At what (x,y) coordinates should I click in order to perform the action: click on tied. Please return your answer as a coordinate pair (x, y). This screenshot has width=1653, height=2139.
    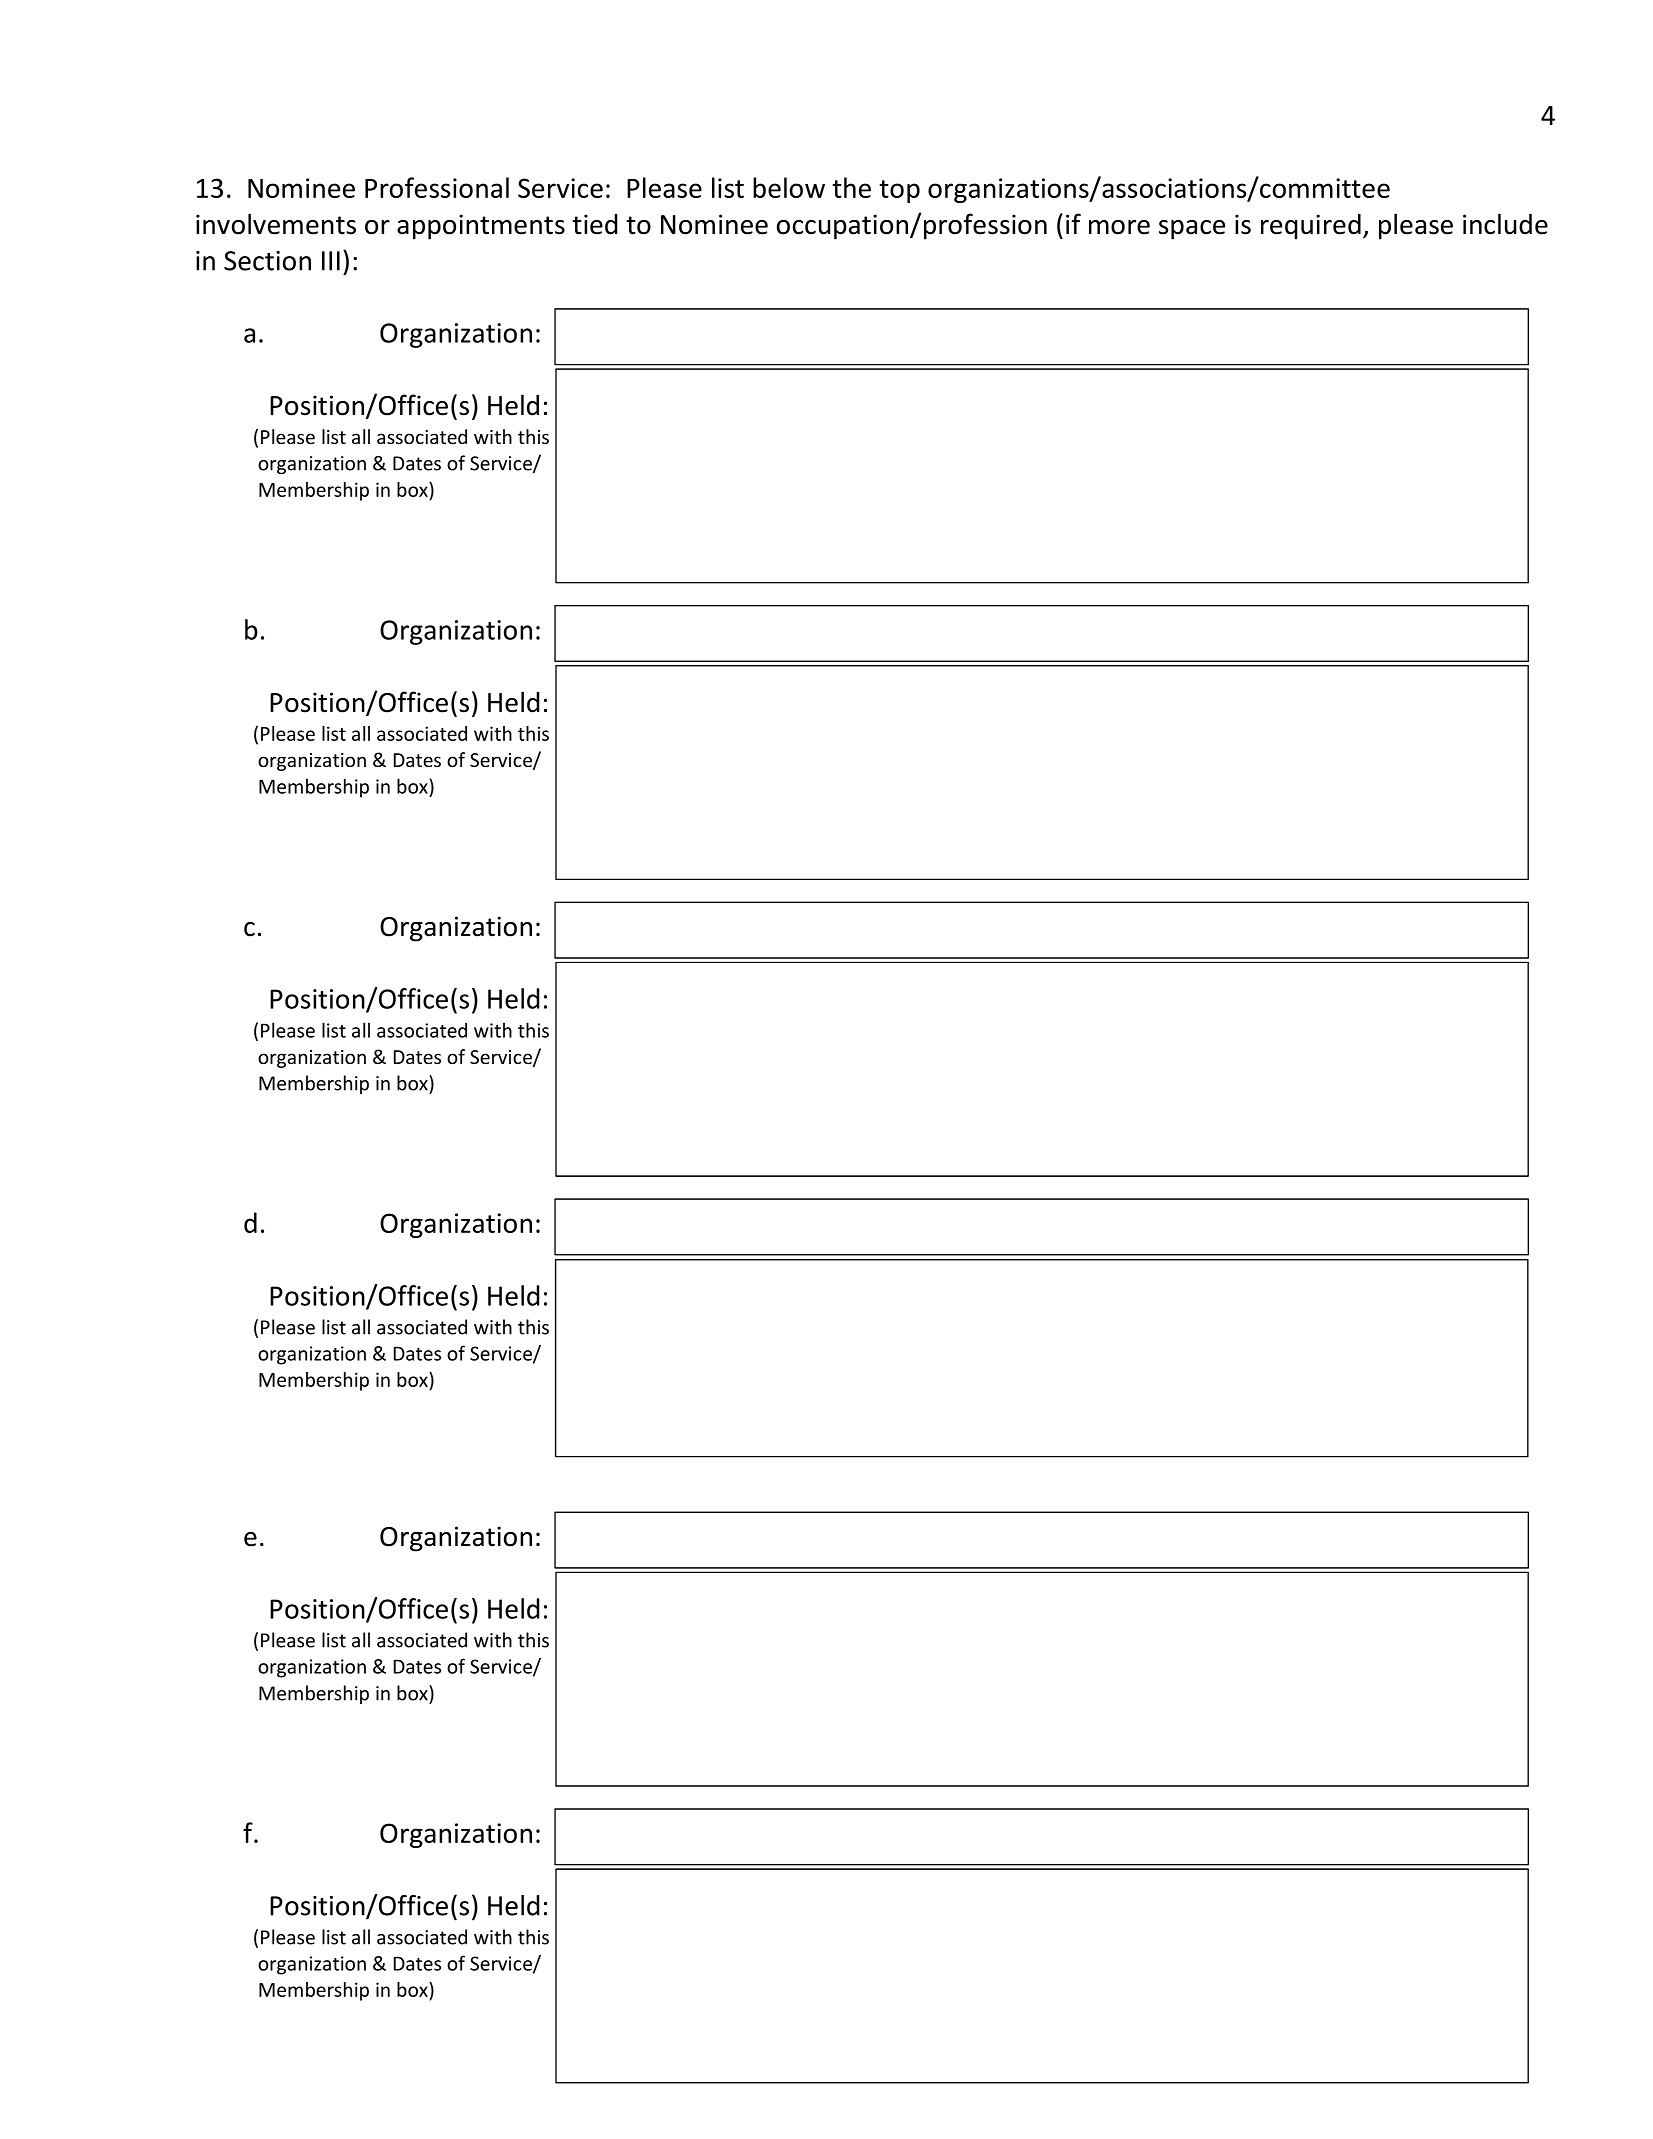
    Looking at the image, I should click on (595, 224).
